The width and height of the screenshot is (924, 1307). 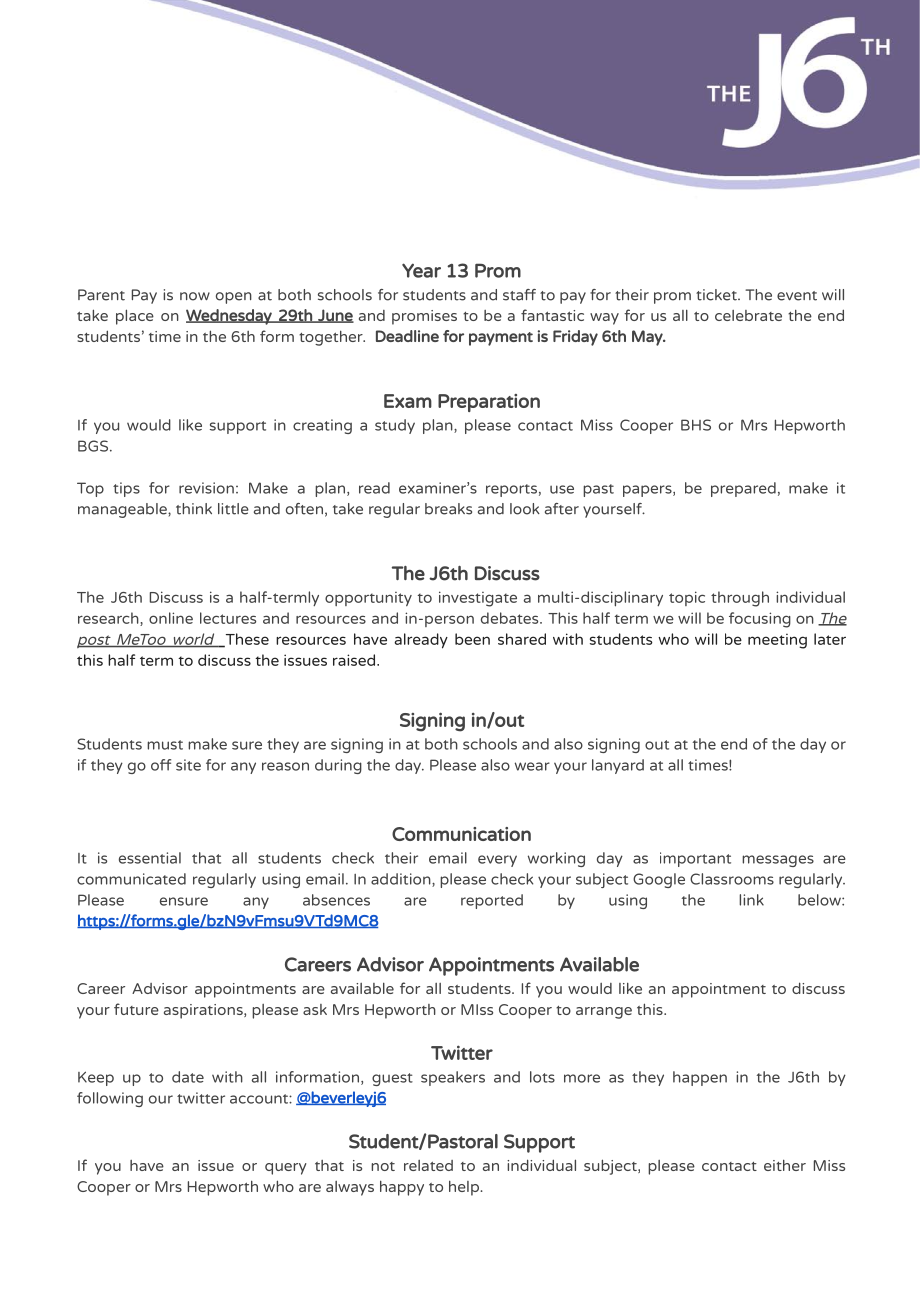 What do you see at coordinates (717, 295) in the screenshot?
I see `ticket` at bounding box center [717, 295].
